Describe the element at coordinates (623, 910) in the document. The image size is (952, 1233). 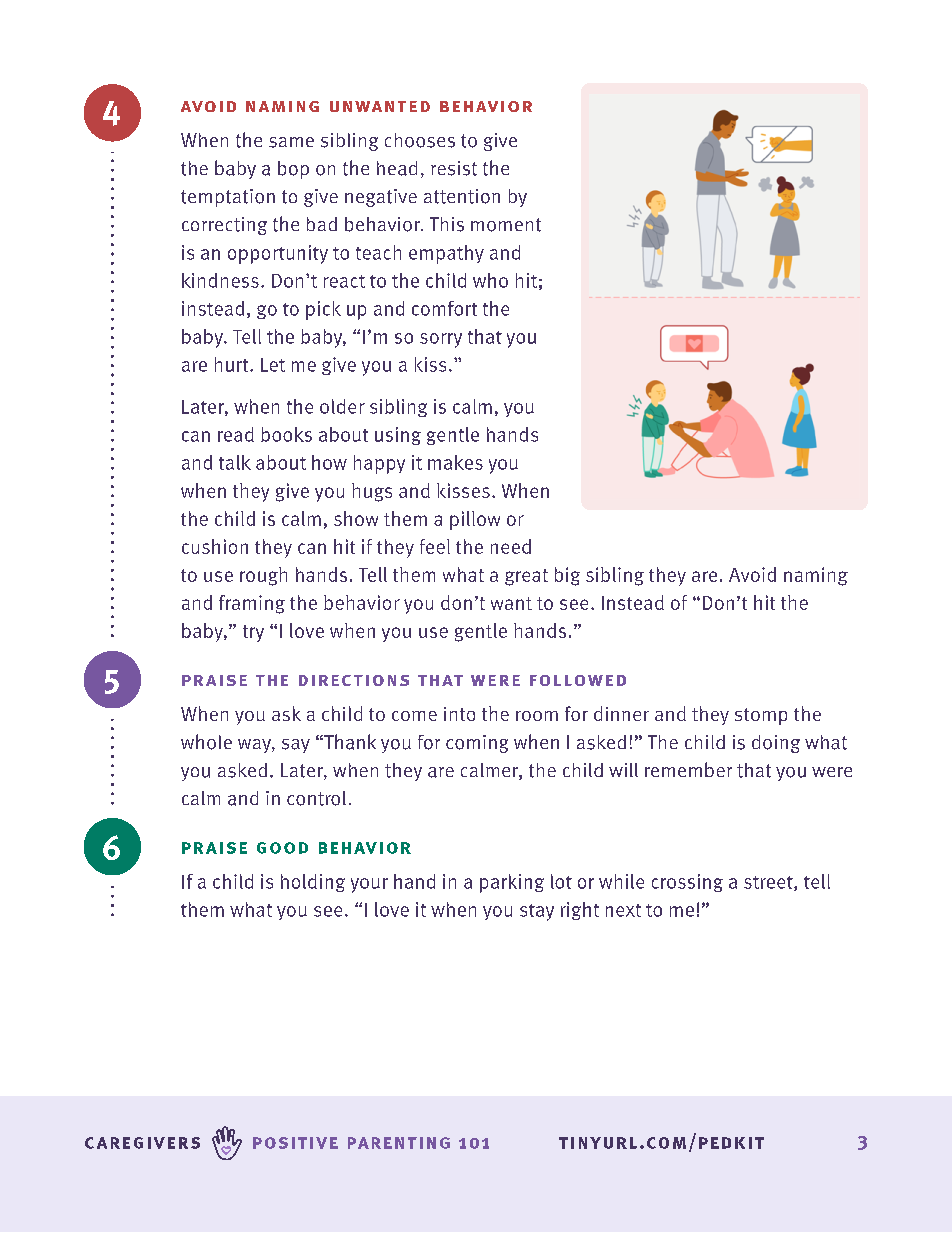
I see `next` at that location.
